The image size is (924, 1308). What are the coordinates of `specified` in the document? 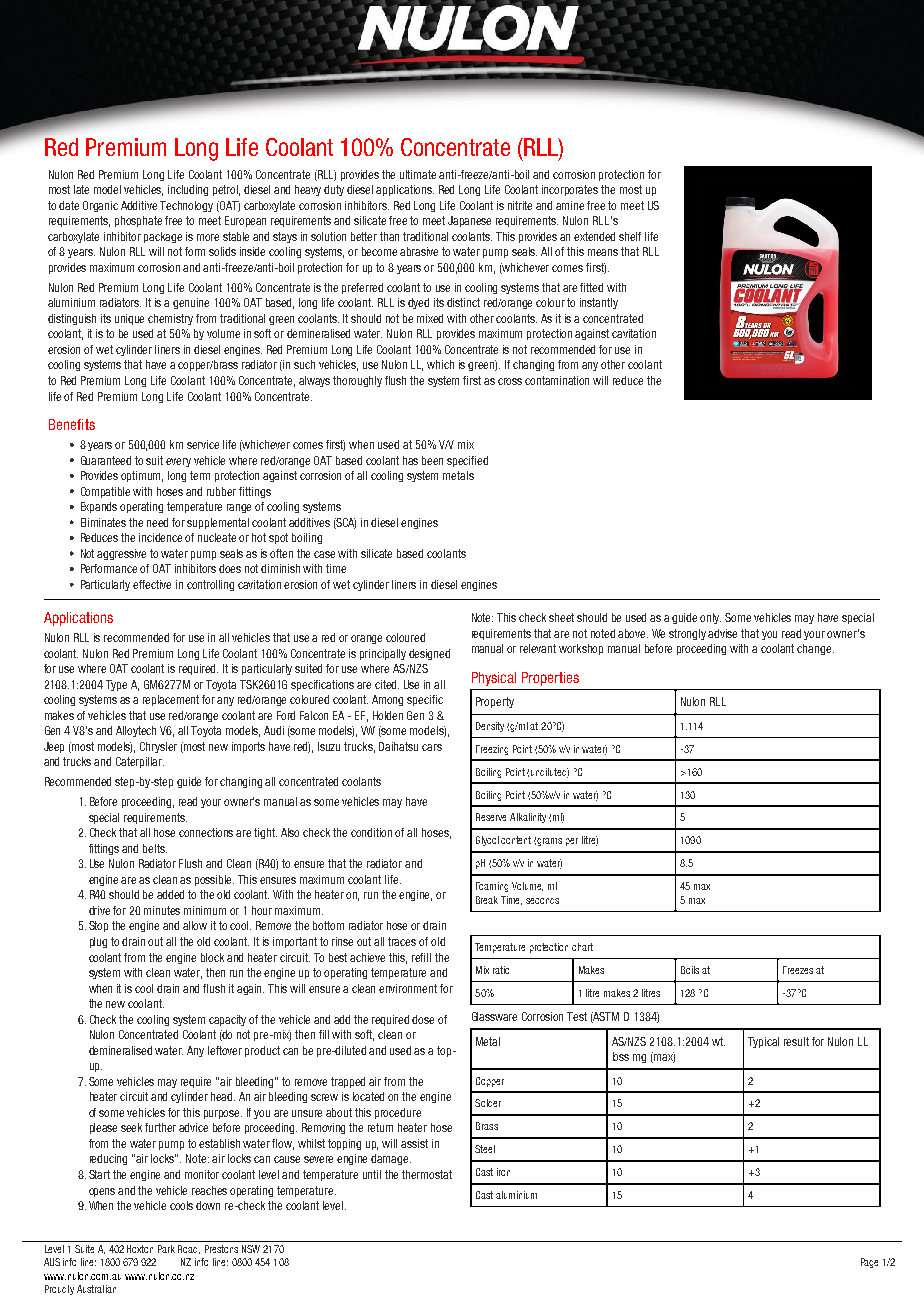 It's located at (467, 461).
